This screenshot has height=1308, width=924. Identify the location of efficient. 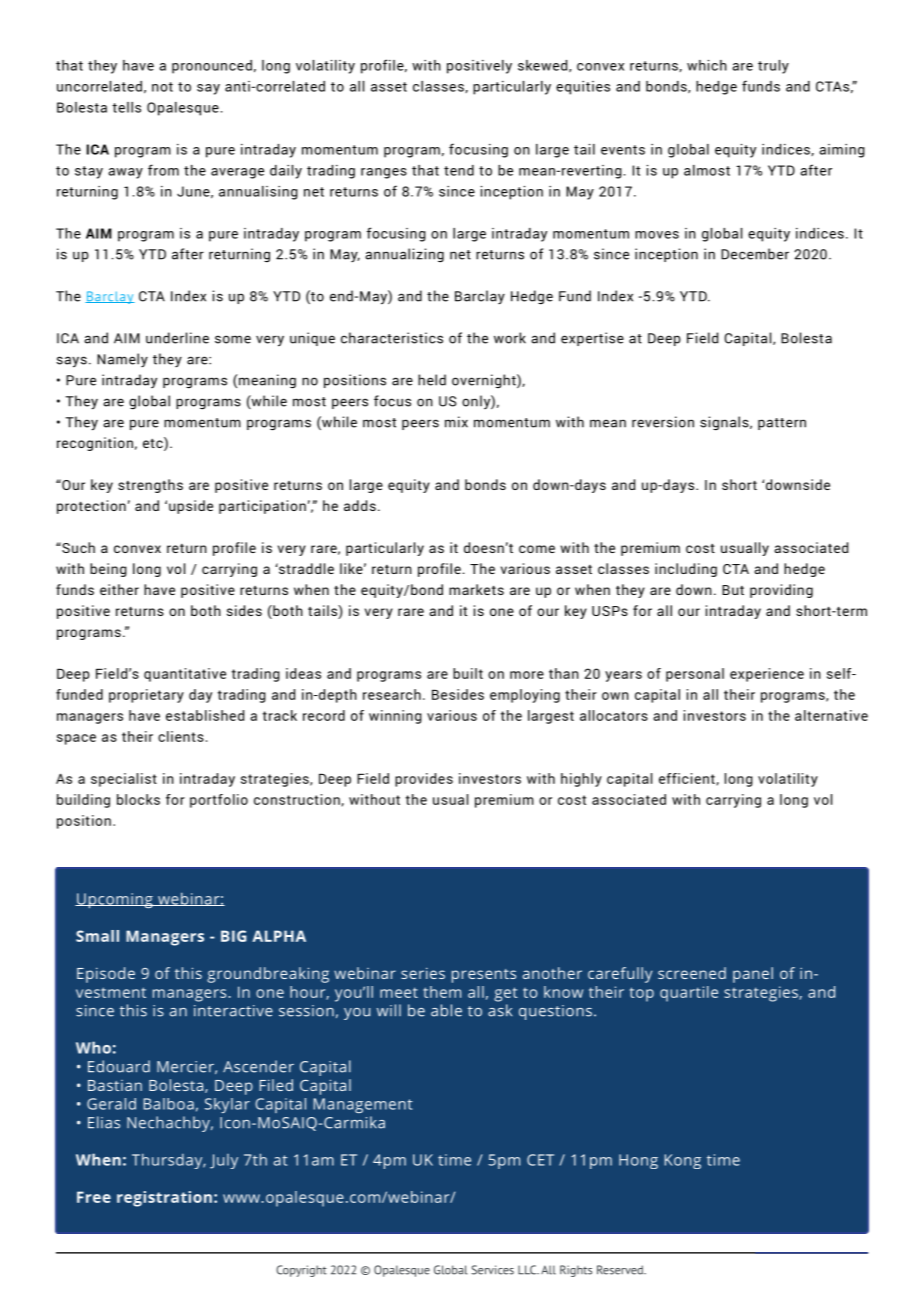
(688, 779).
